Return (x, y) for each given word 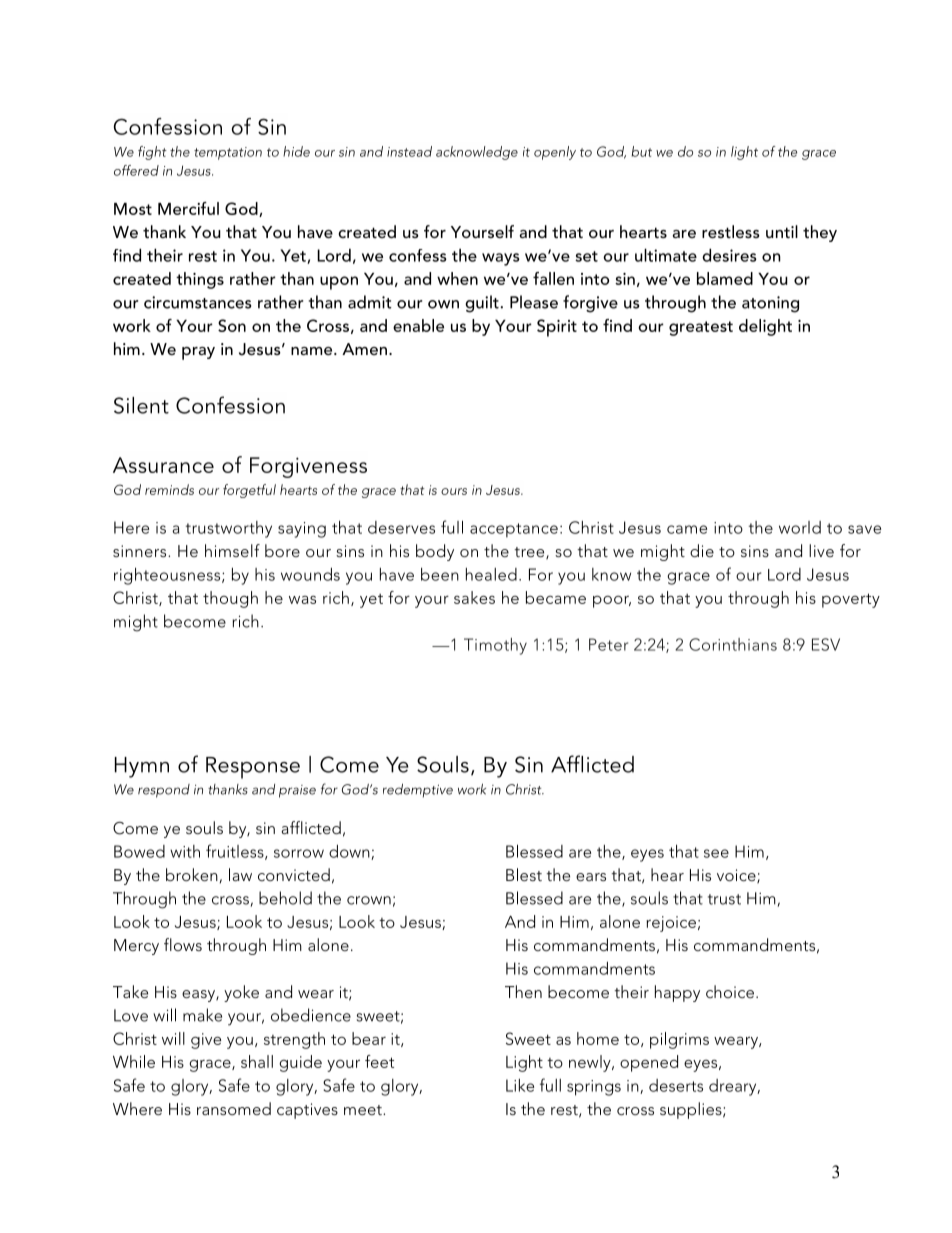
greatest (701, 328)
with (185, 851)
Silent (141, 405)
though (230, 599)
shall (257, 1061)
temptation (228, 153)
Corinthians (733, 644)
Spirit (557, 328)
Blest (524, 874)
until (782, 231)
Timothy (495, 646)
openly (555, 153)
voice (737, 876)
